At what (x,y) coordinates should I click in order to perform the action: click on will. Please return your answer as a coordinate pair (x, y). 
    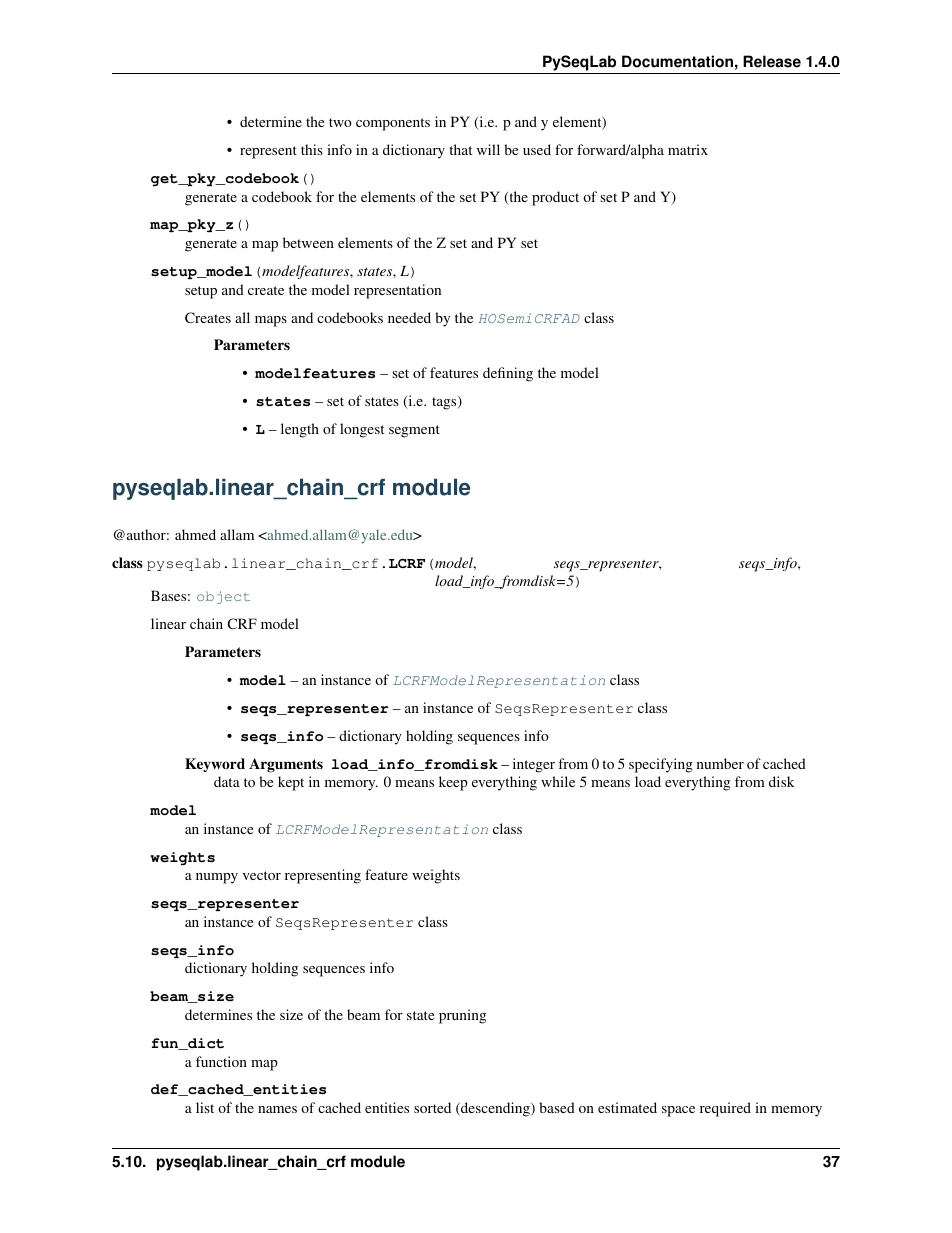
    Looking at the image, I should click on (488, 149).
